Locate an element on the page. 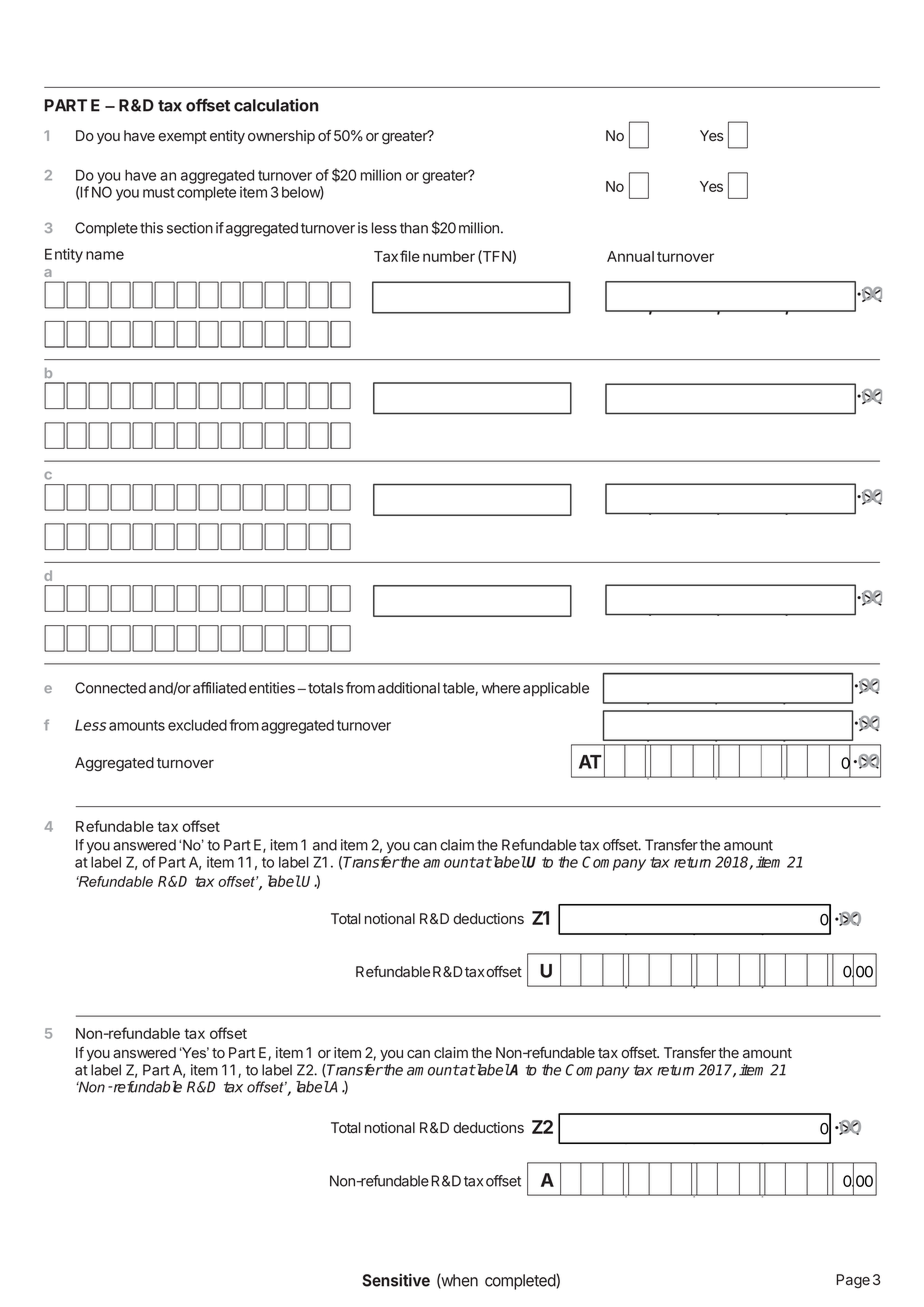 The height and width of the document is (1307, 924). applicable is located at coordinates (556, 689).
